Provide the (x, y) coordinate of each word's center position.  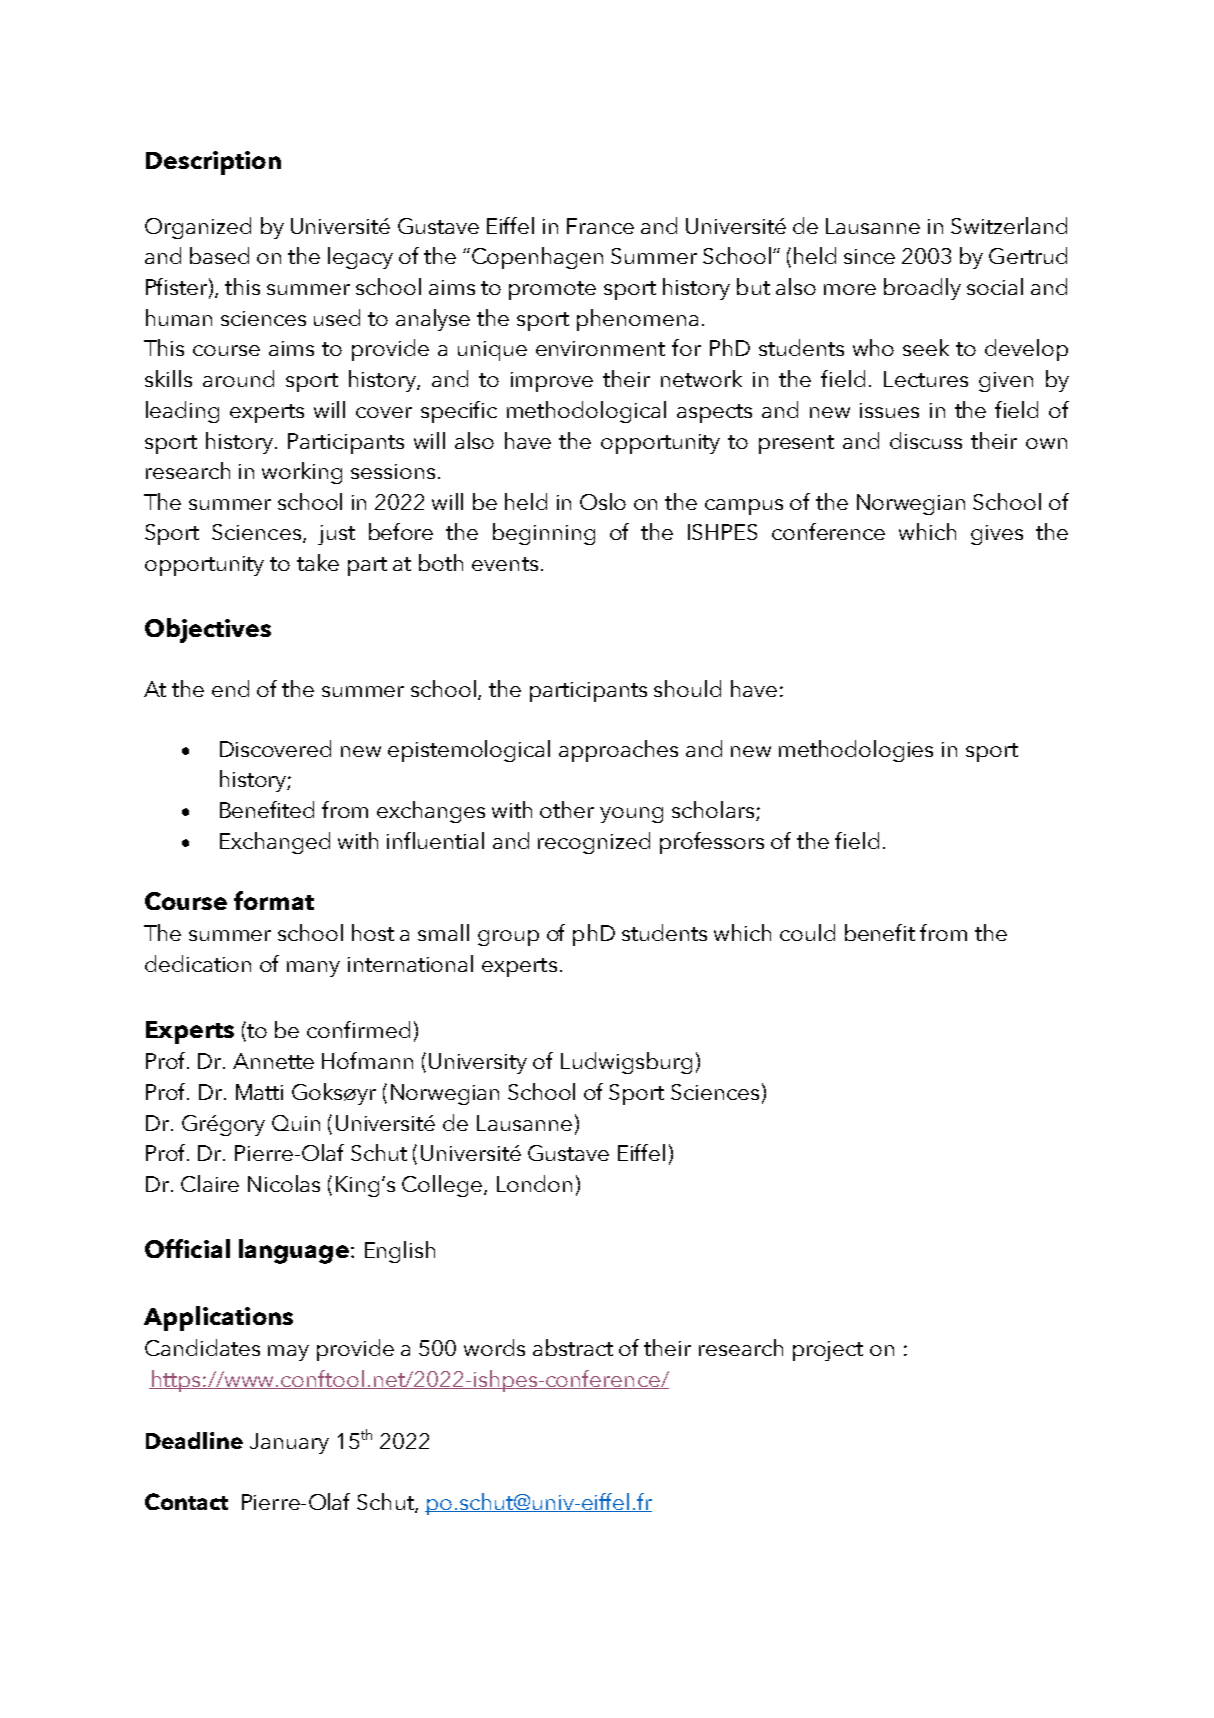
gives (997, 535)
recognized (594, 843)
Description (213, 163)
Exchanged (275, 843)
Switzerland (1009, 225)
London (534, 1183)
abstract (573, 1347)
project (828, 1351)
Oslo (603, 501)
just (336, 535)
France (600, 226)
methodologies (856, 751)
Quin (296, 1123)
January (289, 1443)
